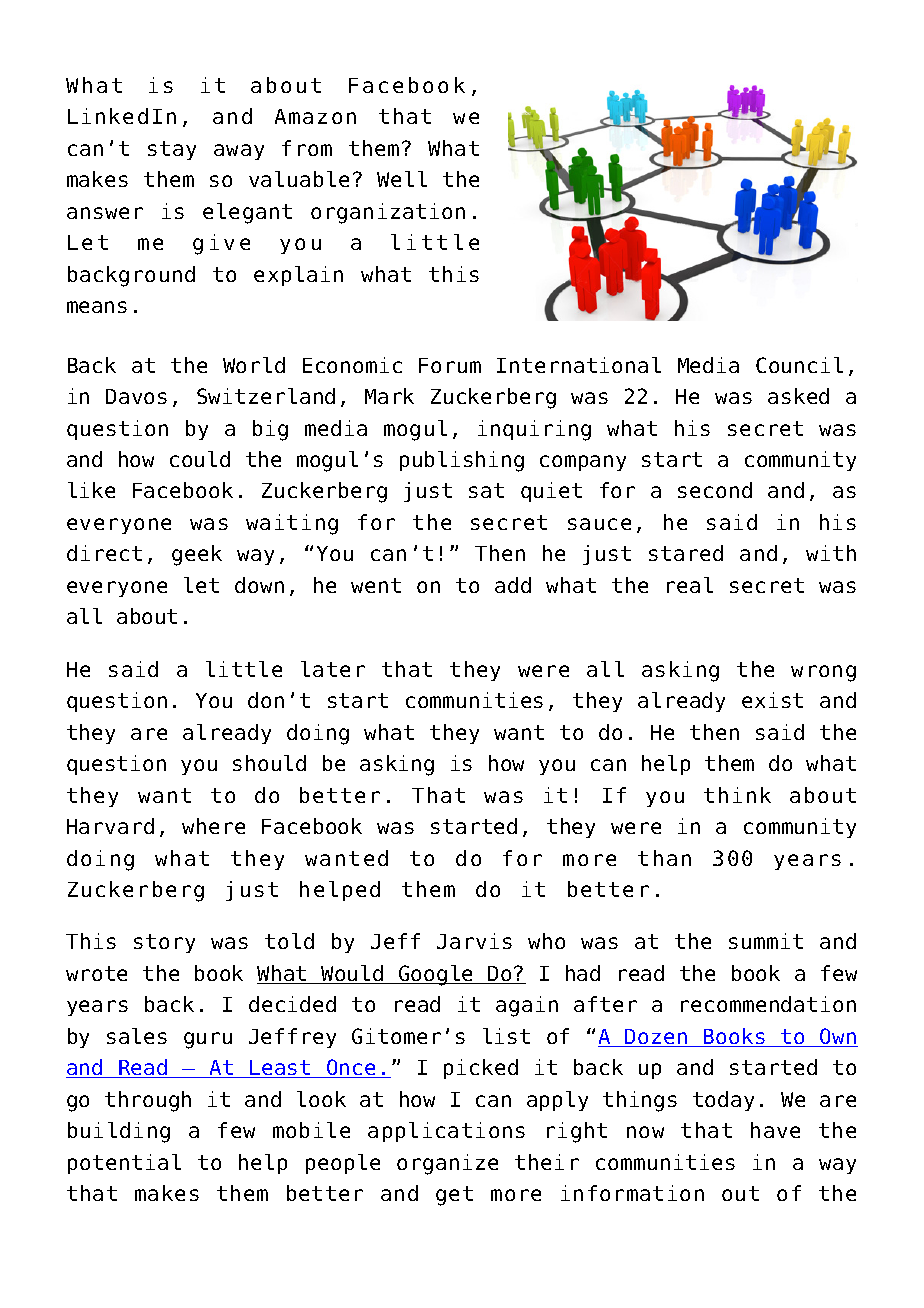  I want to click on add, so click(513, 585).
